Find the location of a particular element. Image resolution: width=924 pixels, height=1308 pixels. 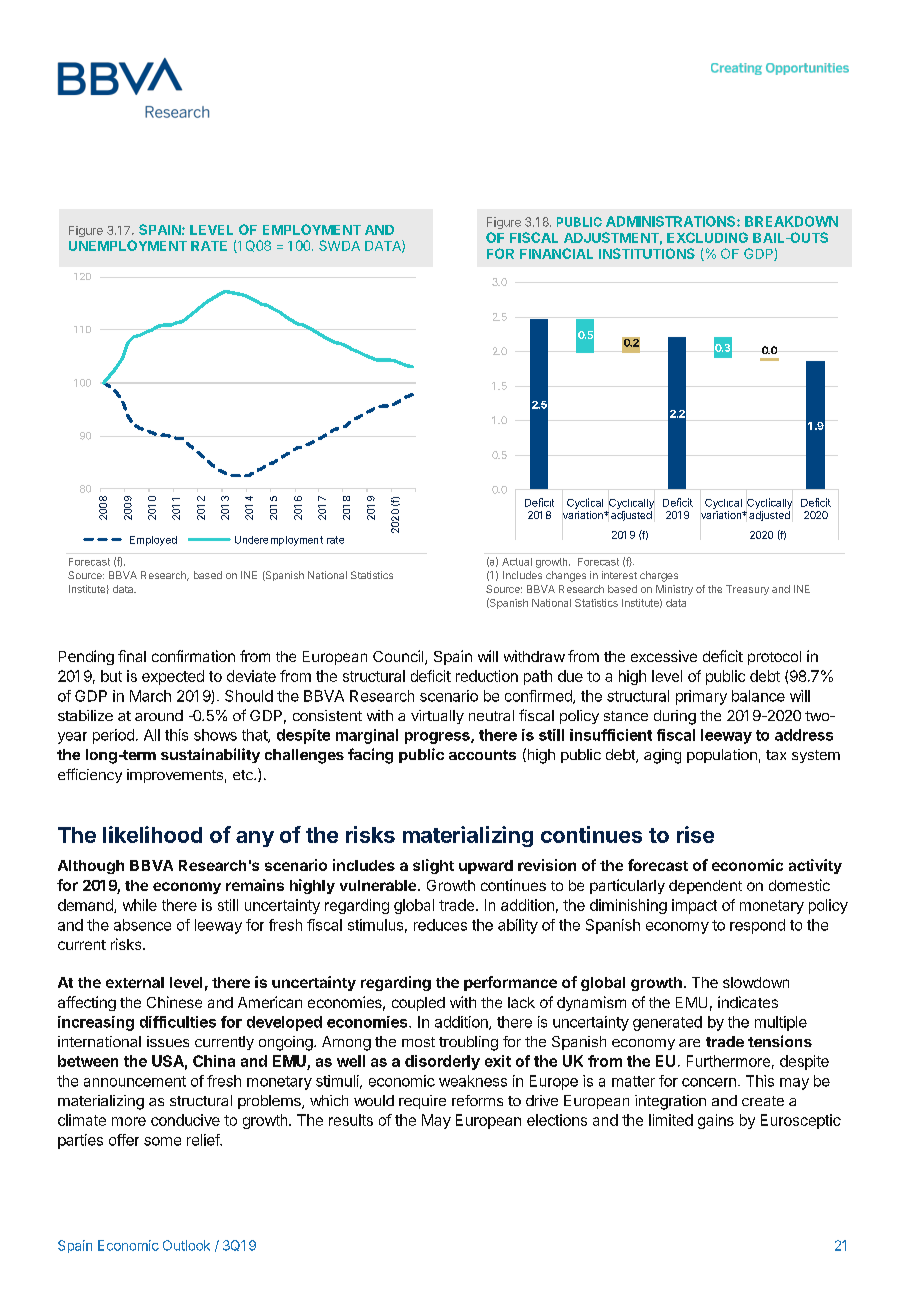

INSTITUTIONS is located at coordinates (647, 253).
